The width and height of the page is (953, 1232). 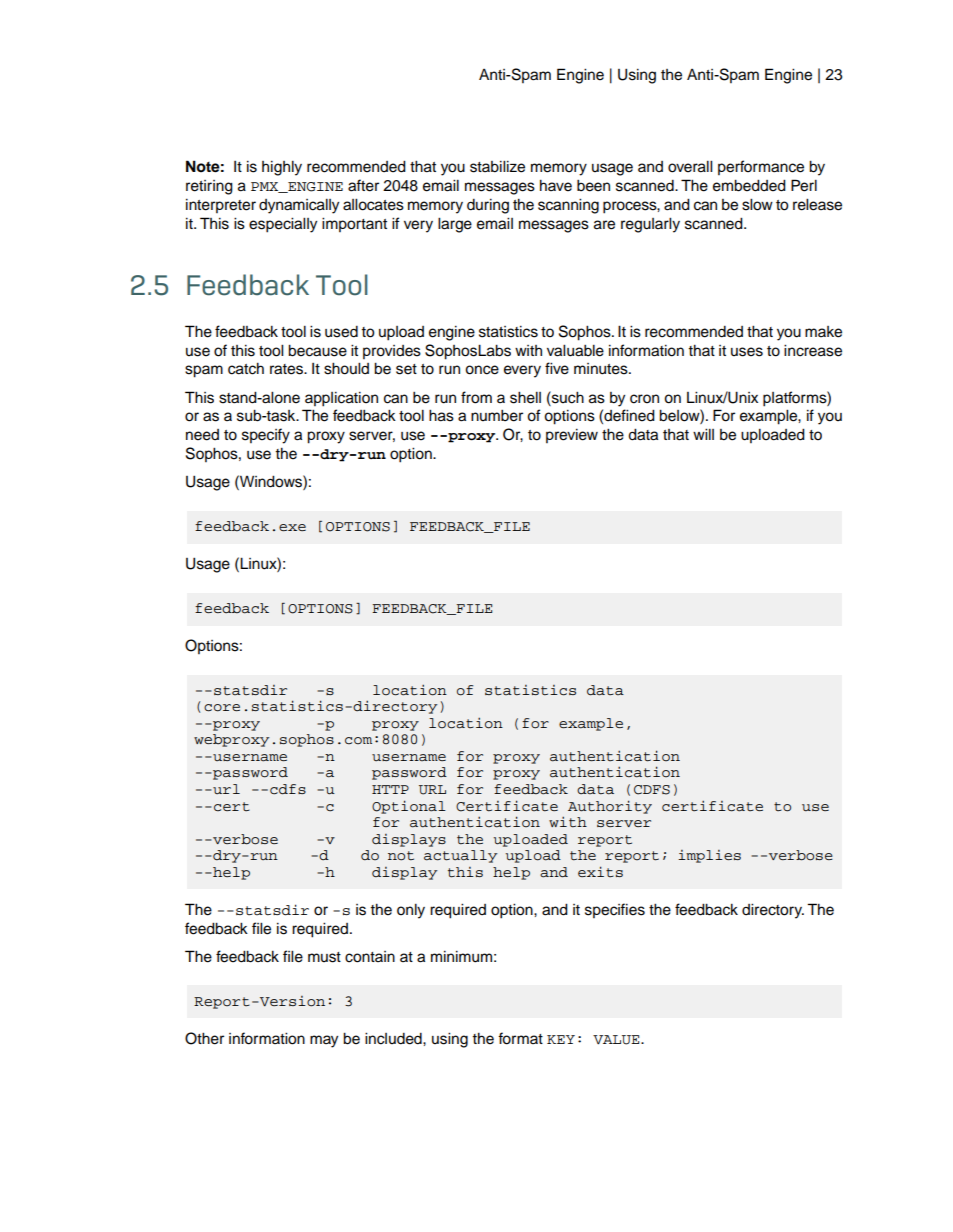 I want to click on dynamically, so click(x=299, y=206).
